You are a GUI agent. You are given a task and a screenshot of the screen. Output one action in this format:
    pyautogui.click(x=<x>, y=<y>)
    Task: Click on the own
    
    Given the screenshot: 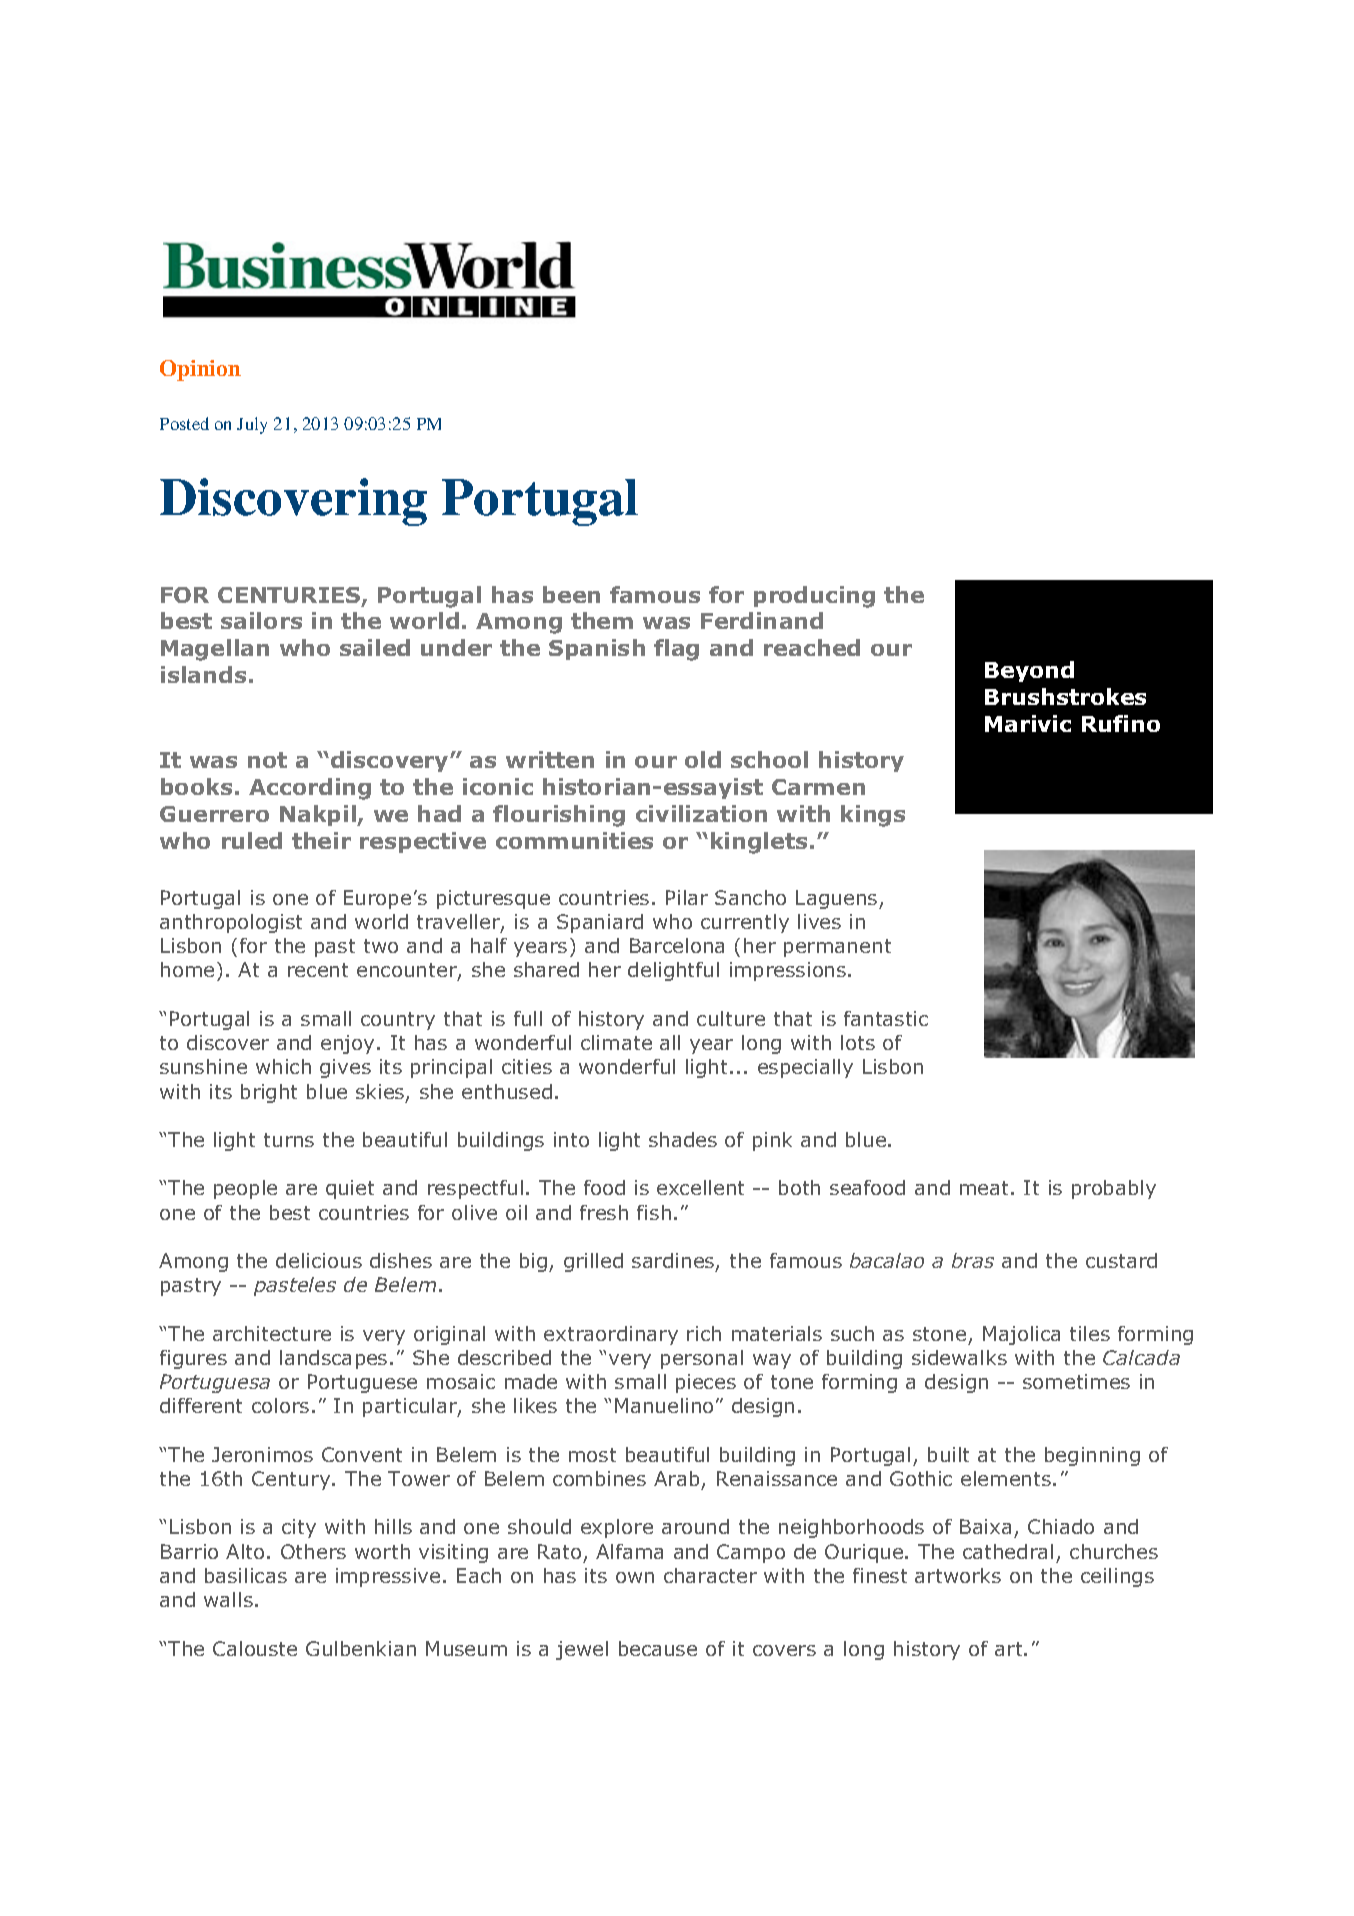 What is the action you would take?
    pyautogui.click(x=635, y=1577)
